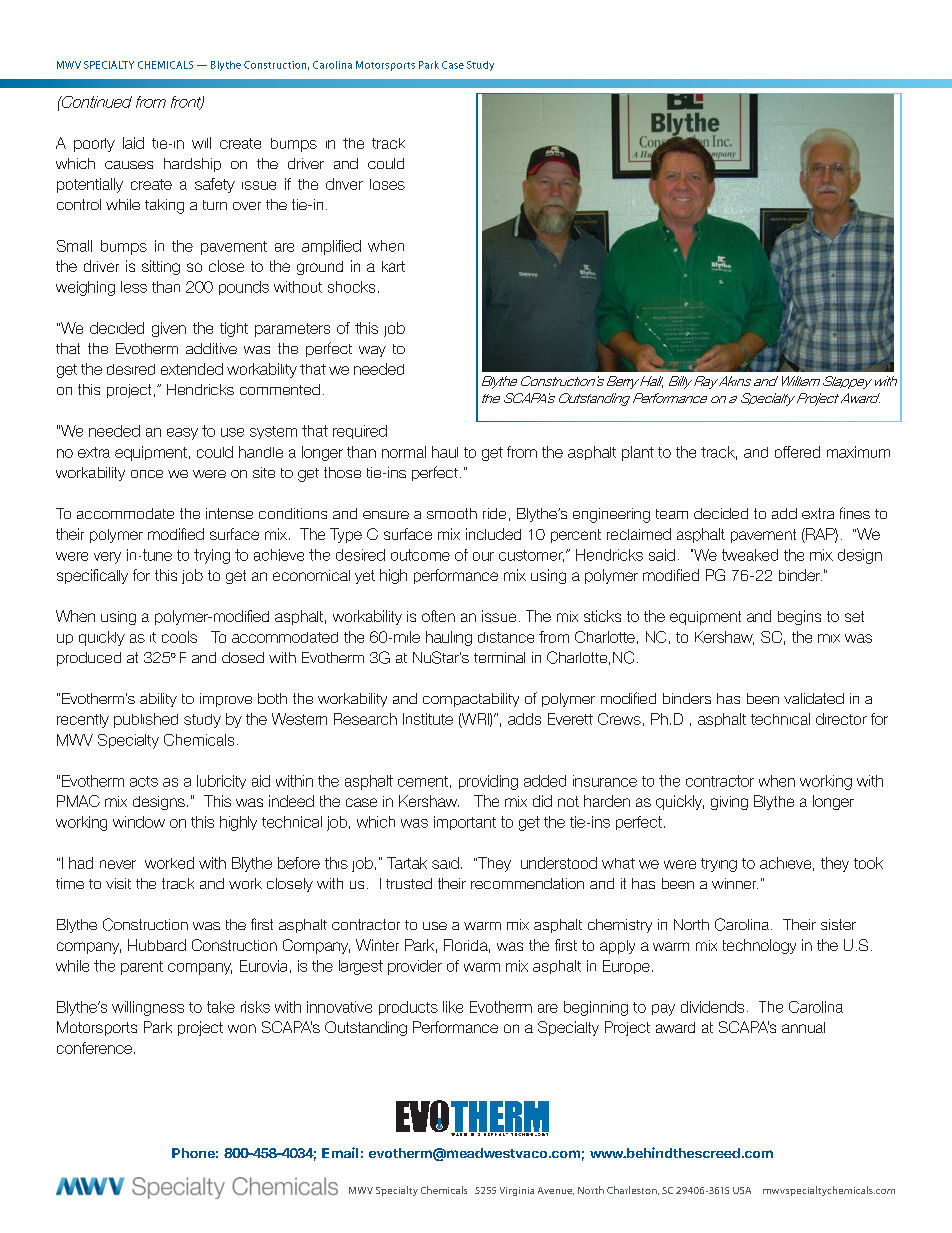 Image resolution: width=952 pixels, height=1233 pixels. I want to click on important, so click(465, 823).
